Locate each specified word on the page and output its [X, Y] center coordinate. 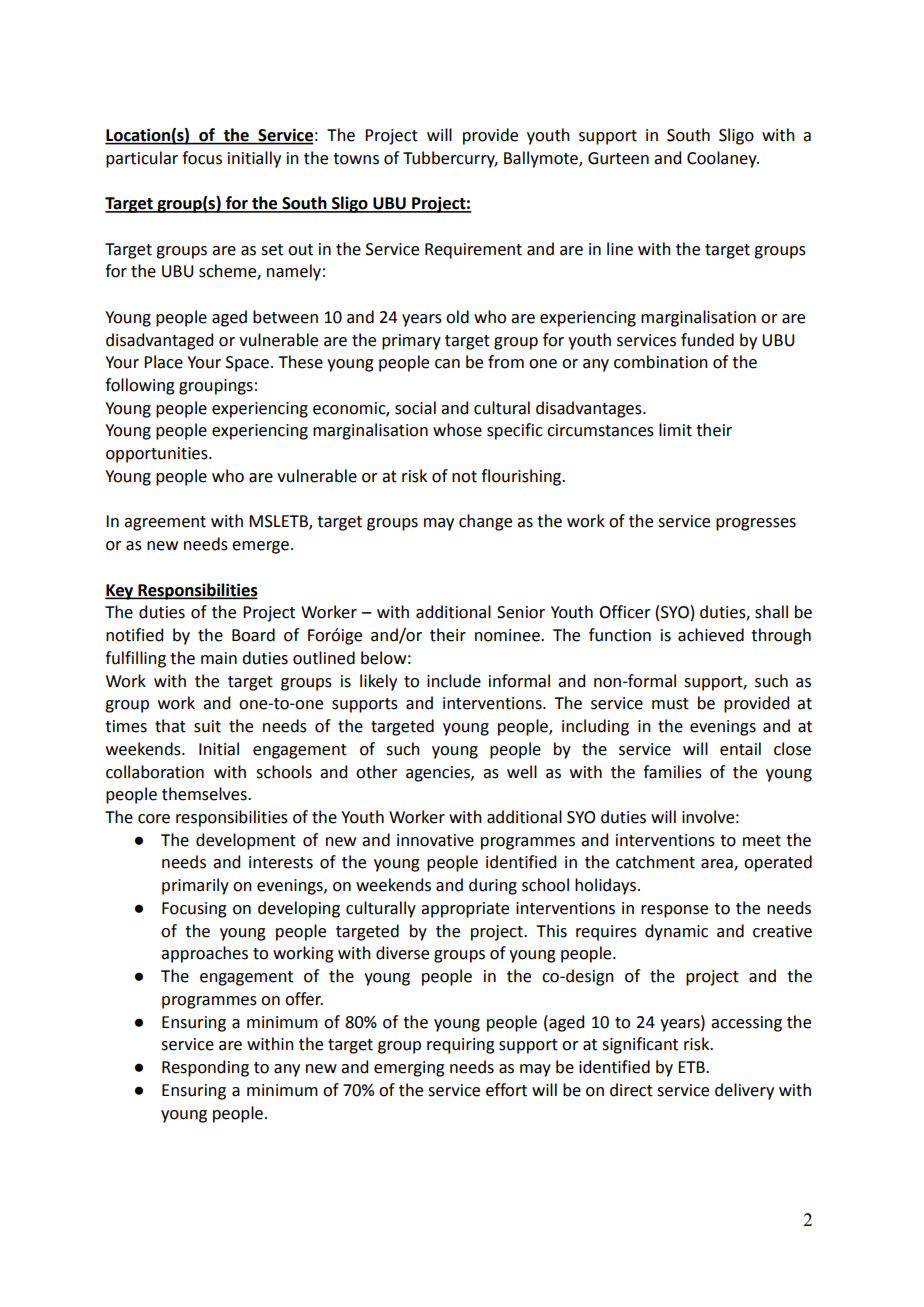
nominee [508, 635]
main [219, 658]
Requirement [473, 251]
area [718, 865]
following [140, 386]
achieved [711, 635]
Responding [205, 1068]
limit [675, 430]
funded [707, 340]
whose [457, 430]
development [246, 841]
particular [142, 159]
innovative [435, 840]
